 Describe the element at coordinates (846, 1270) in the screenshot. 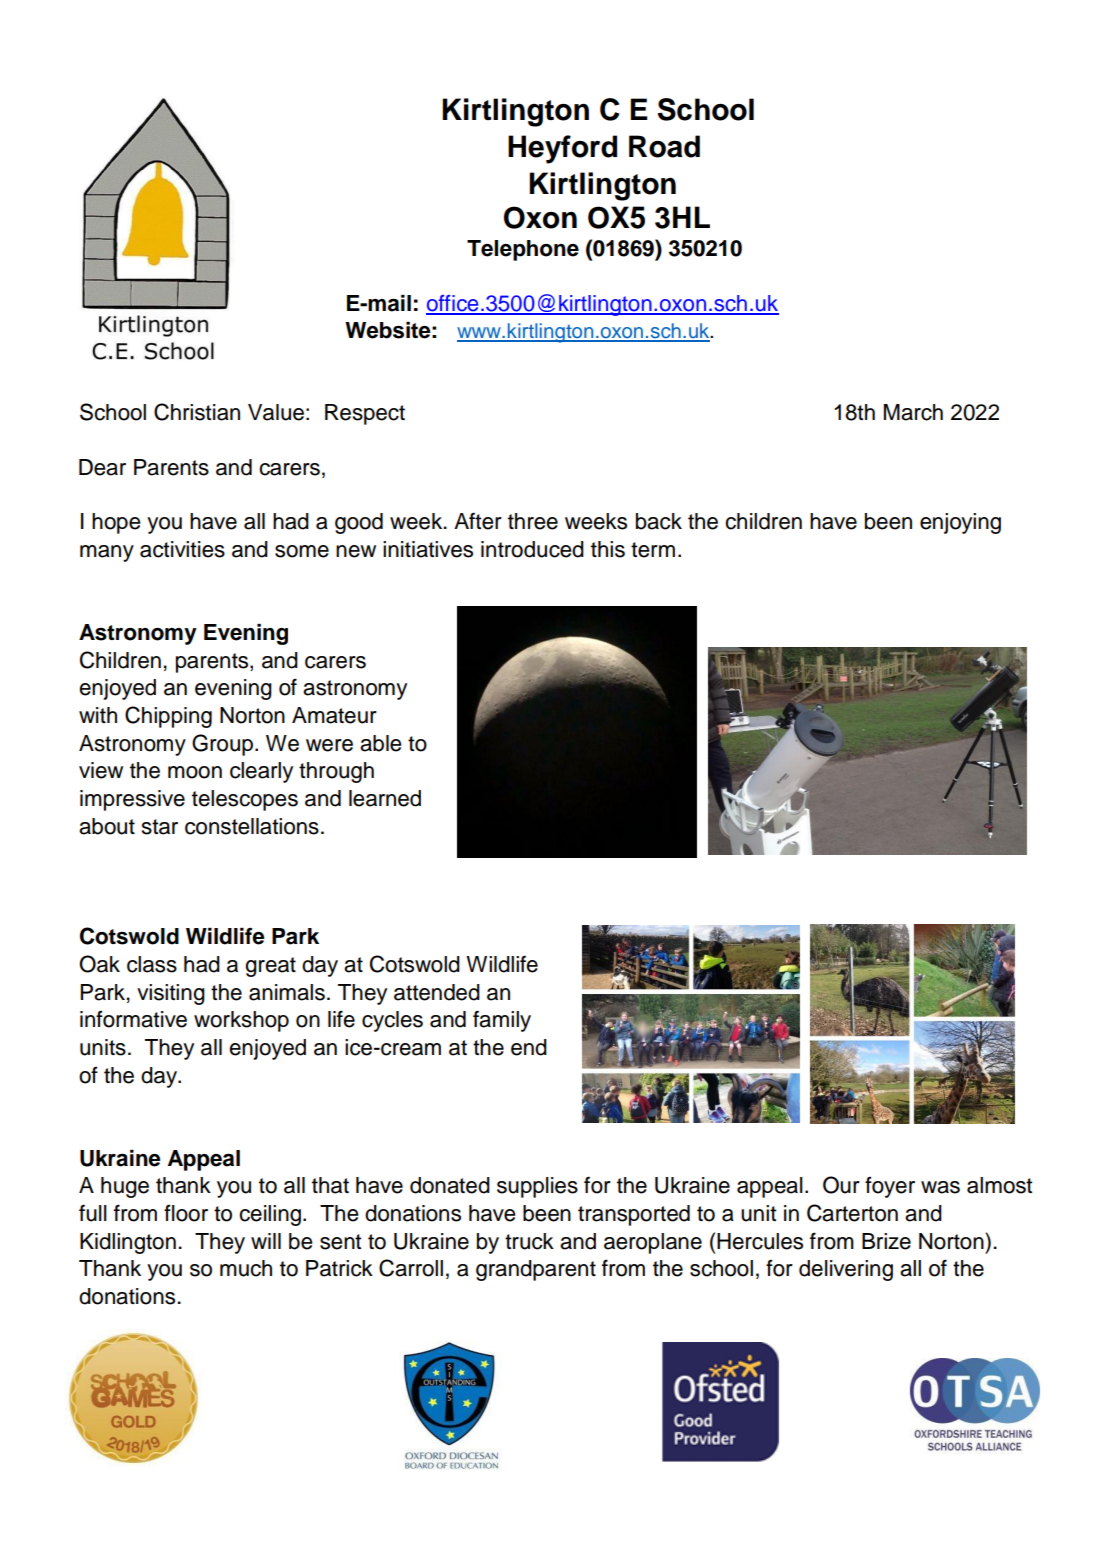

I see `delivering` at that location.
